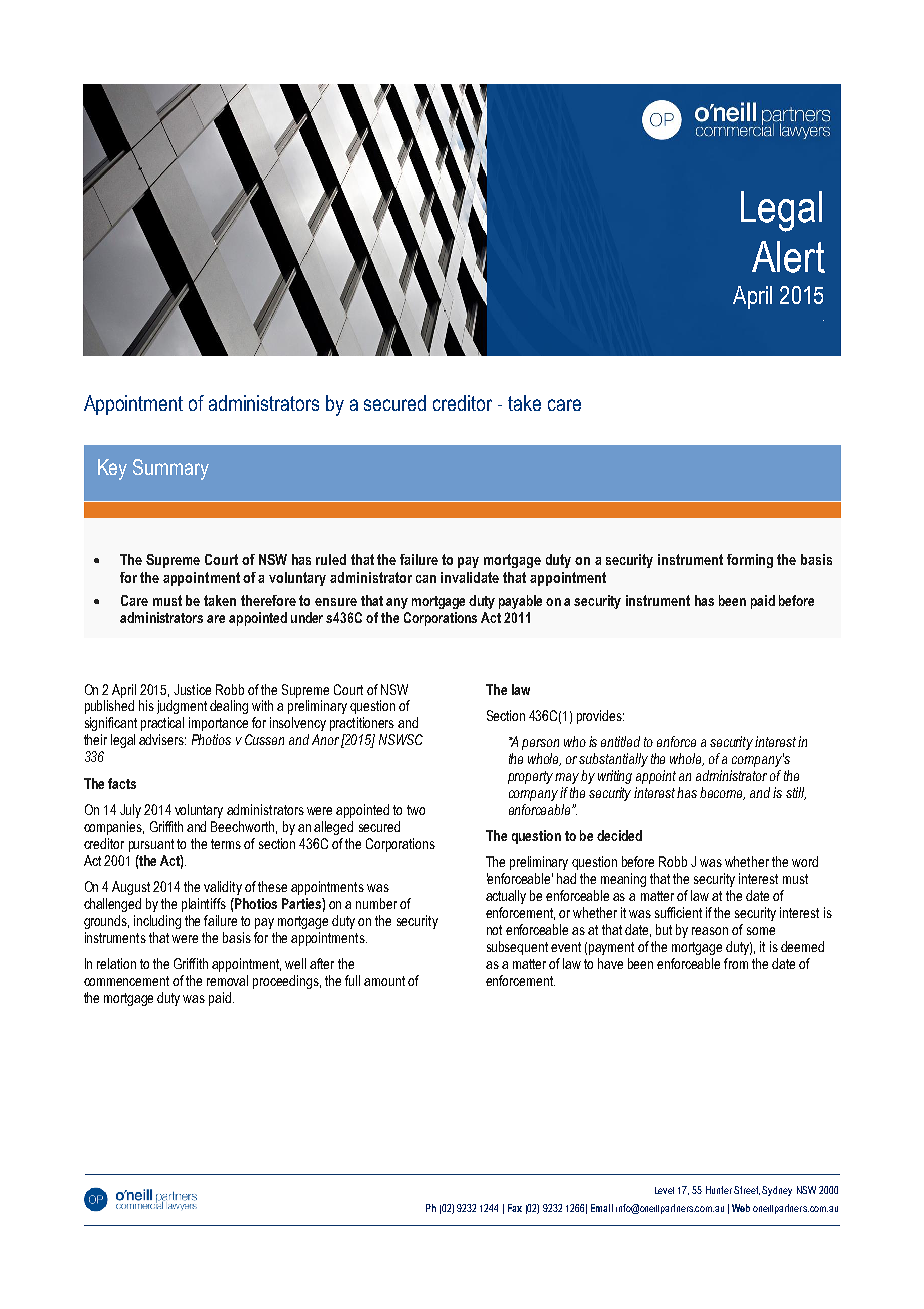  I want to click on forming, so click(750, 561).
